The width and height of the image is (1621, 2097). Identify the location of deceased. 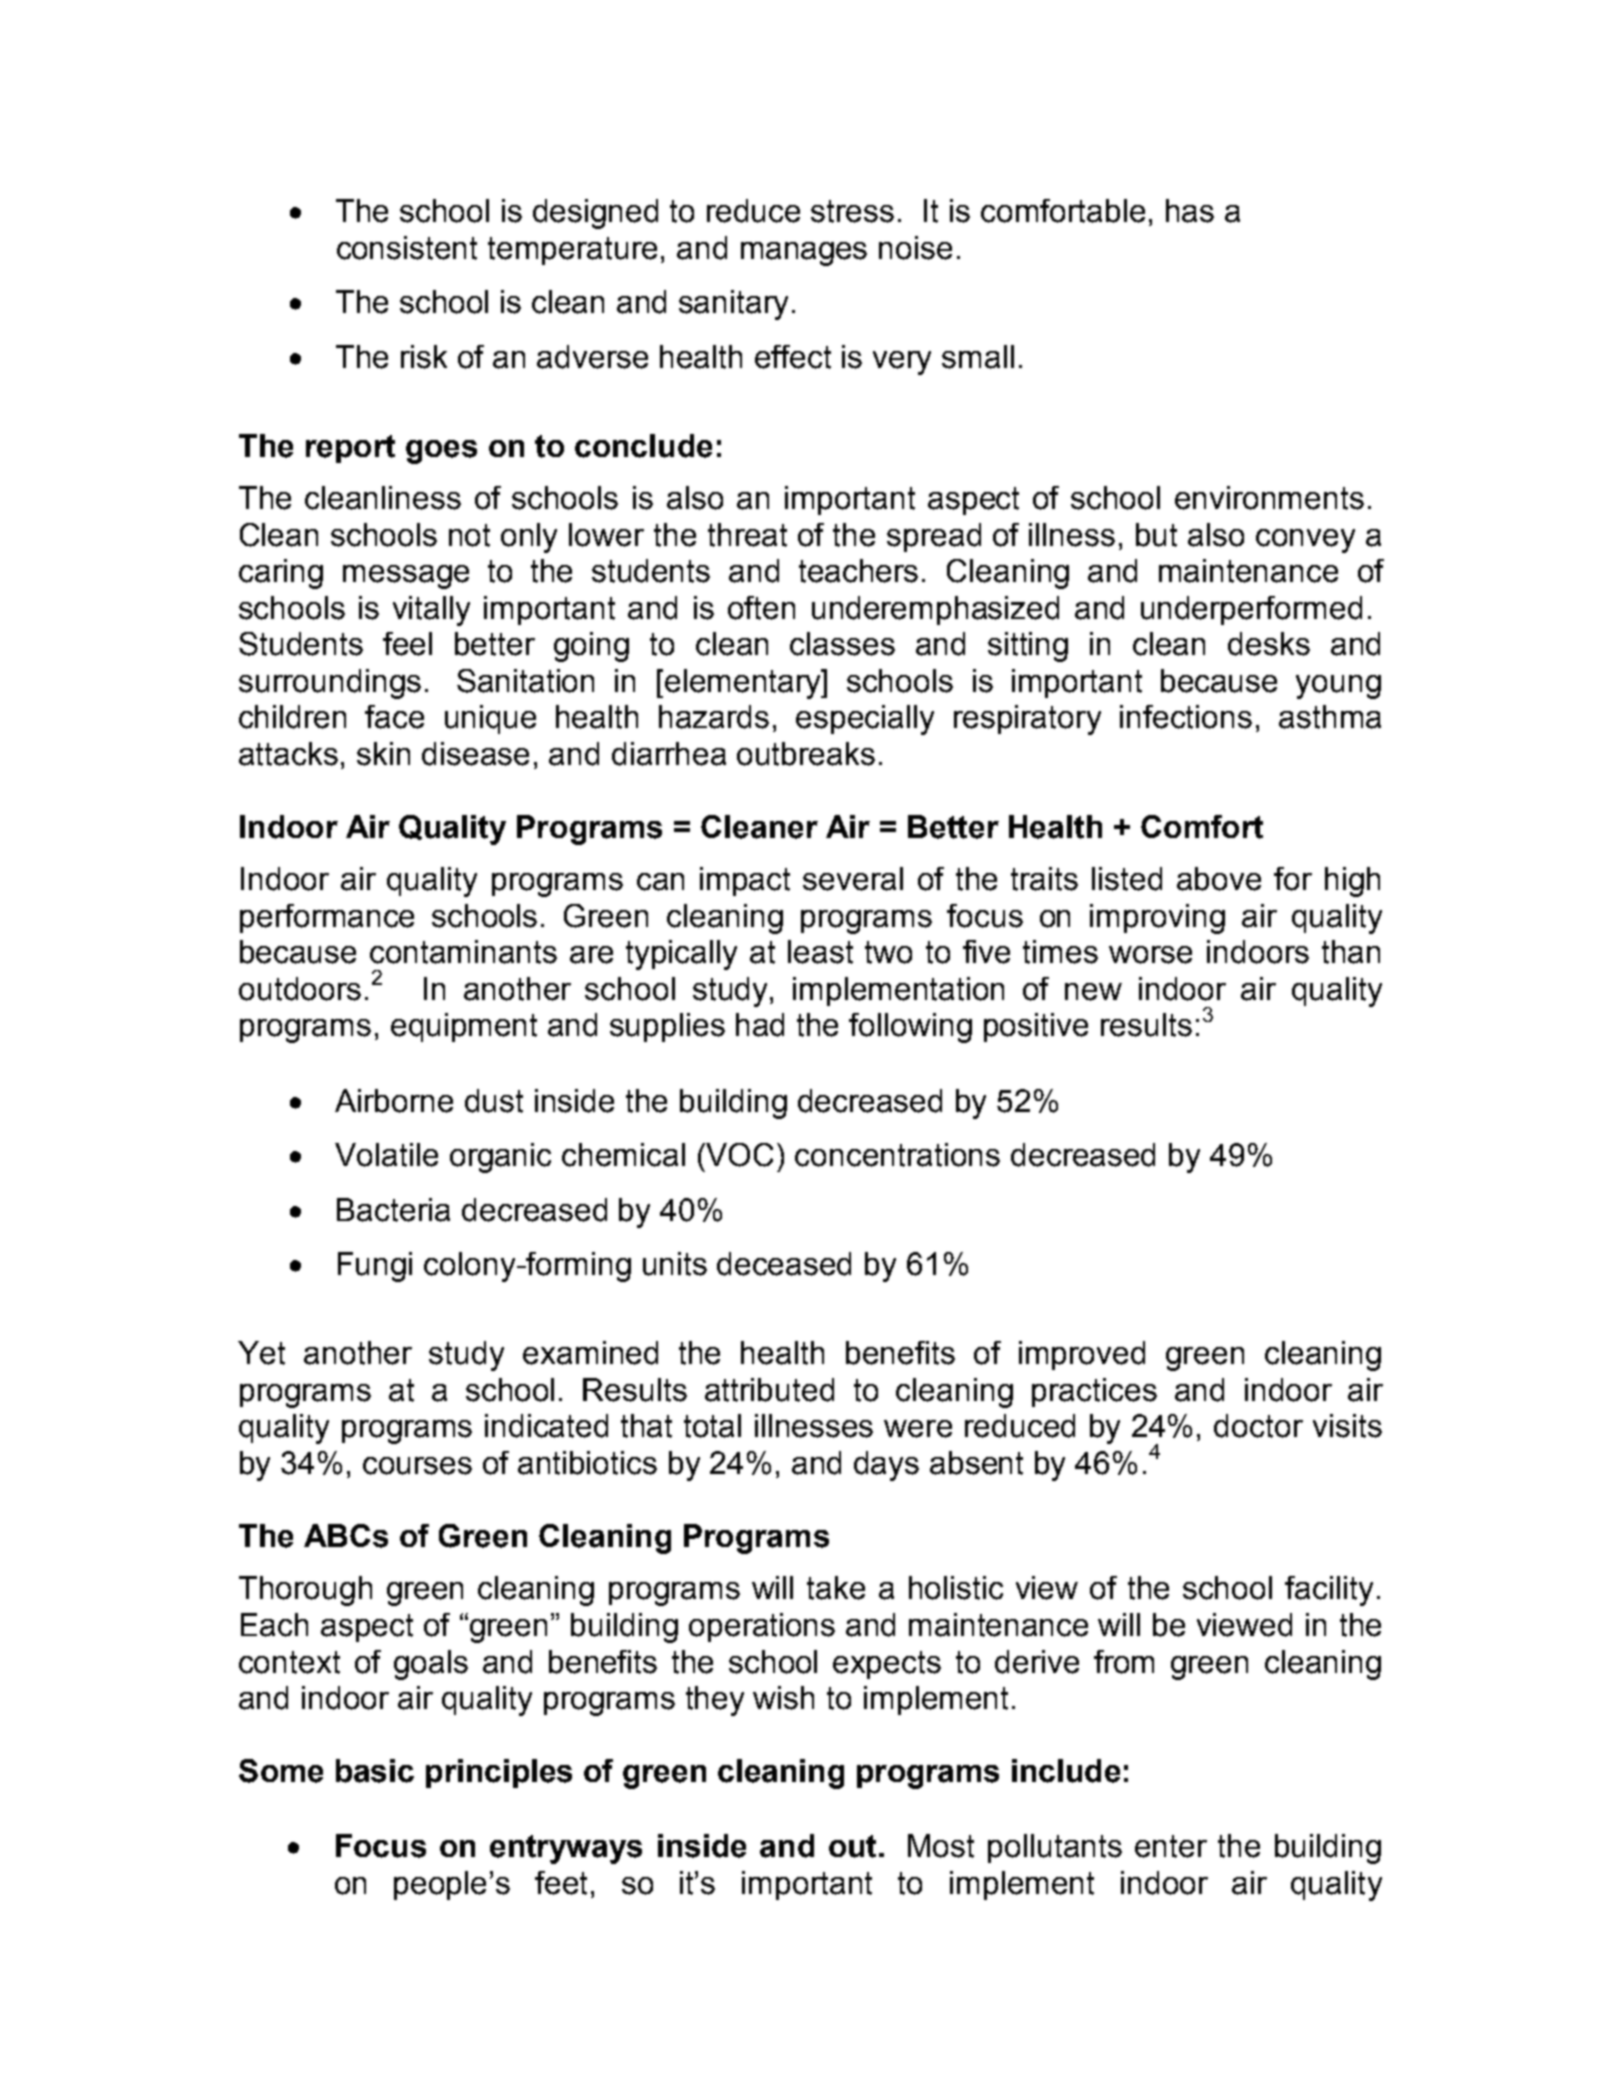
(784, 1264).
